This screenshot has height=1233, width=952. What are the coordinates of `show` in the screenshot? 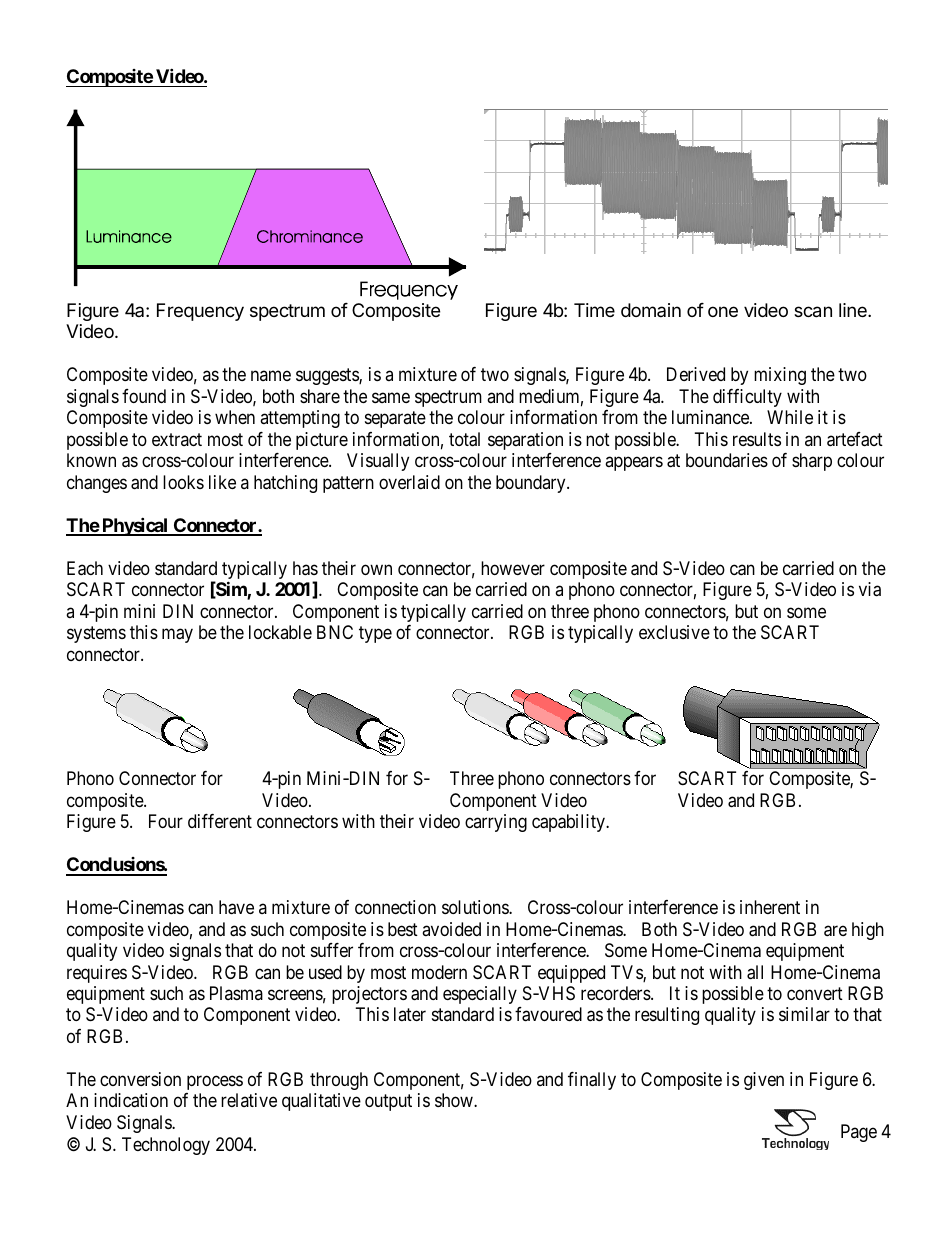 It's located at (455, 1100).
